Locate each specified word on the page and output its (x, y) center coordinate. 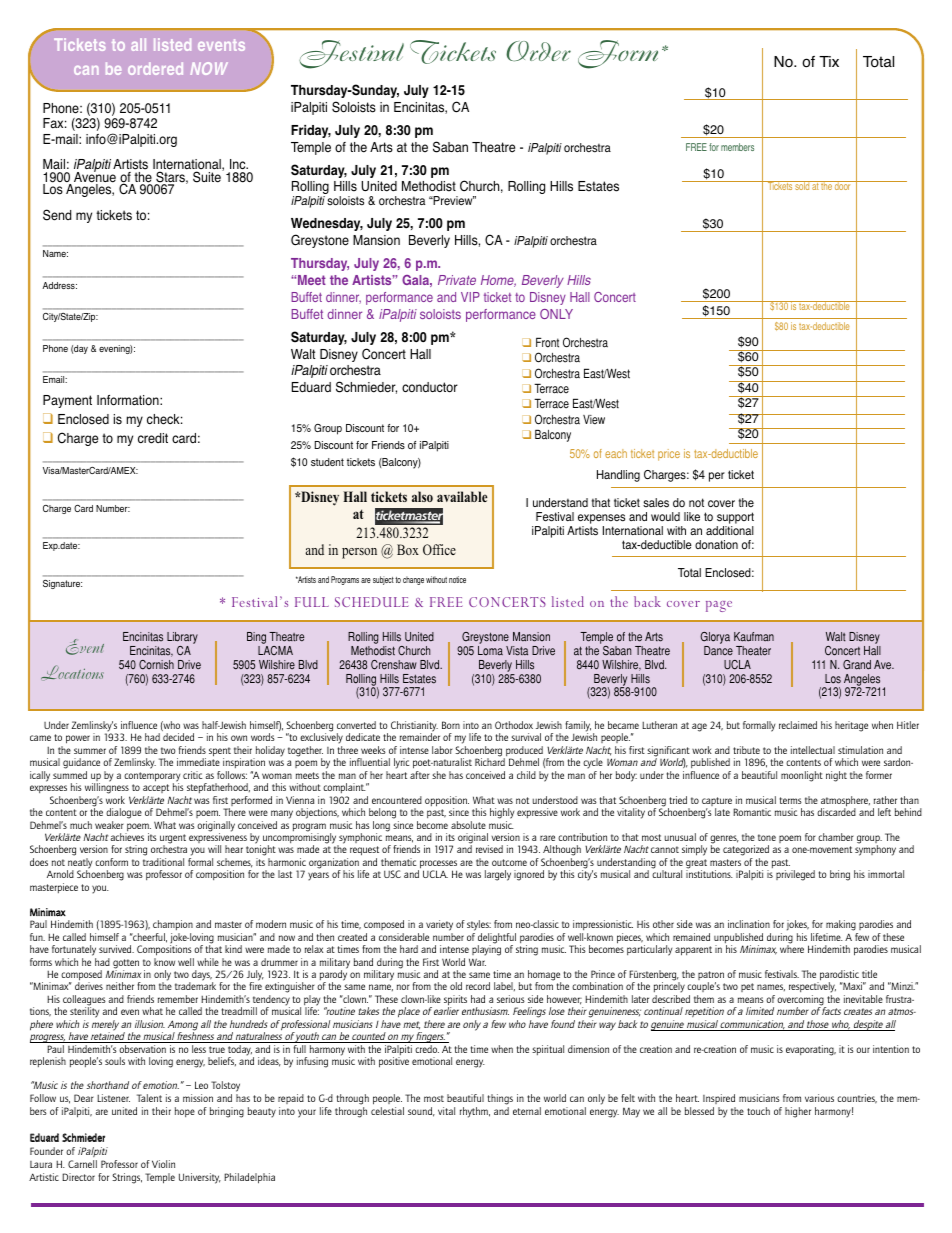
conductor (430, 387)
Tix (829, 61)
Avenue (95, 177)
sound (421, 1112)
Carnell (82, 1164)
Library (182, 639)
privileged (795, 875)
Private (457, 280)
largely (498, 875)
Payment (67, 401)
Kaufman (754, 637)
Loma (490, 651)
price (669, 455)
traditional (163, 862)
